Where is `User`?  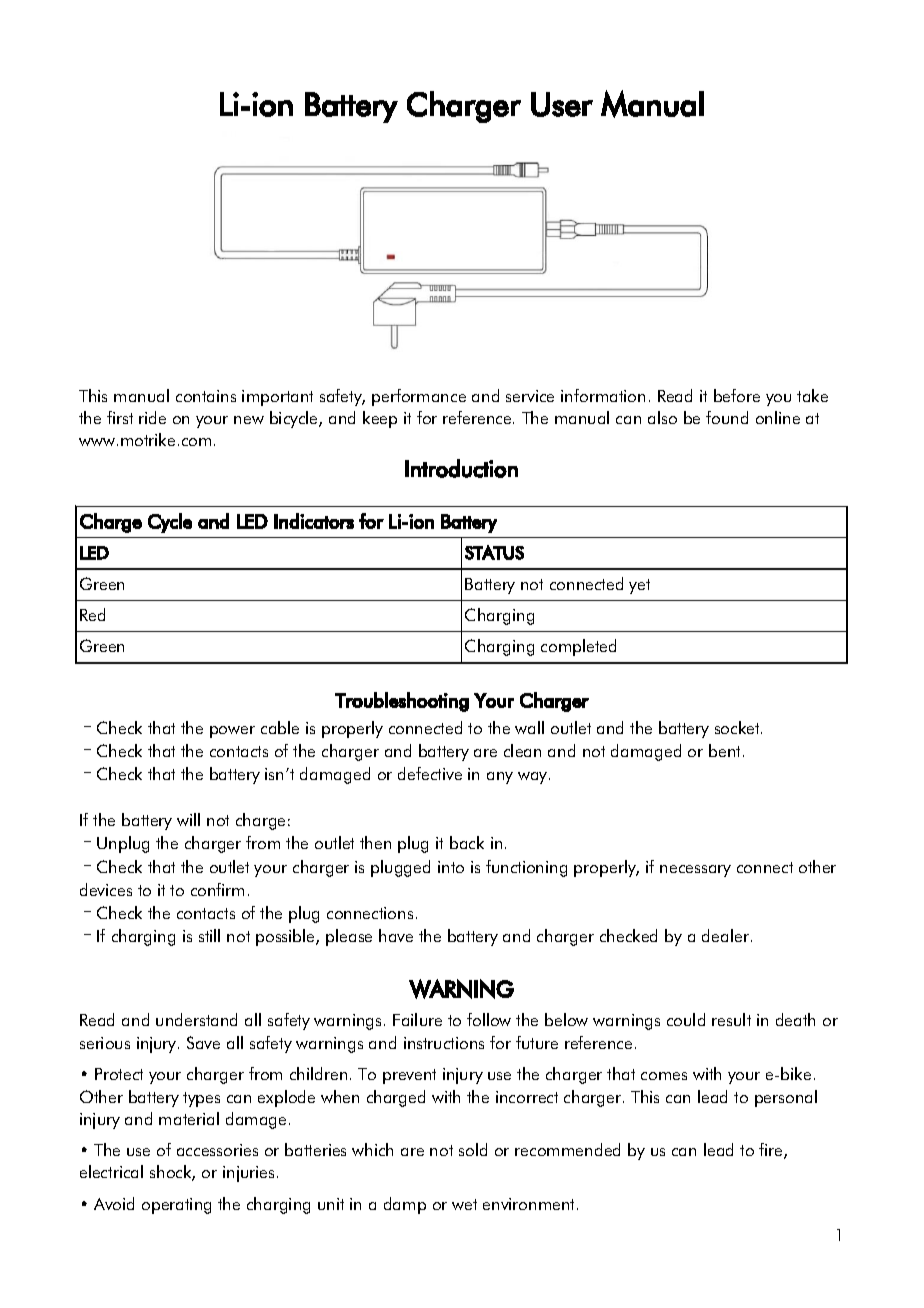 User is located at coordinates (562, 104).
